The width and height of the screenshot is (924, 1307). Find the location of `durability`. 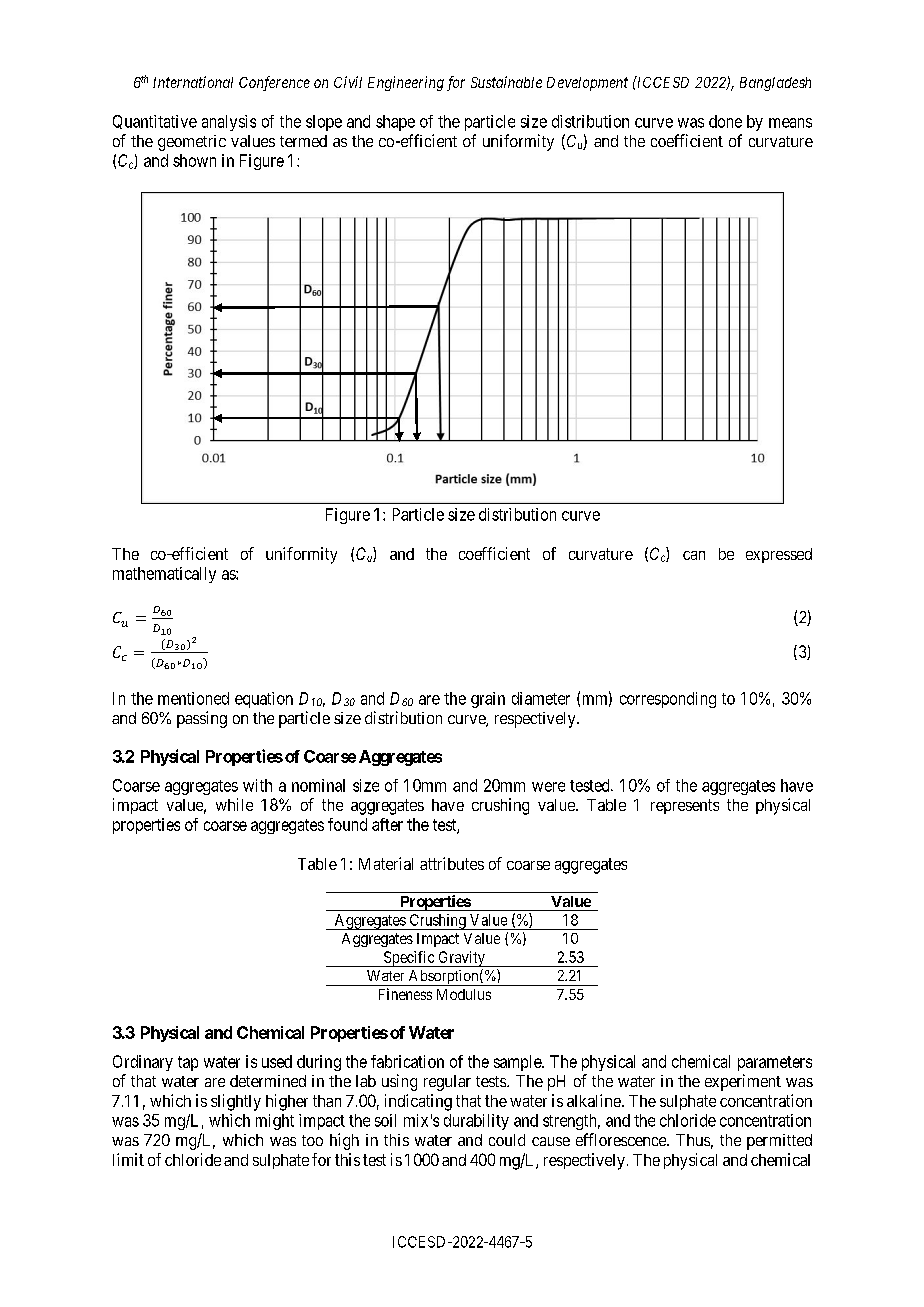

durability is located at coordinates (476, 1122).
